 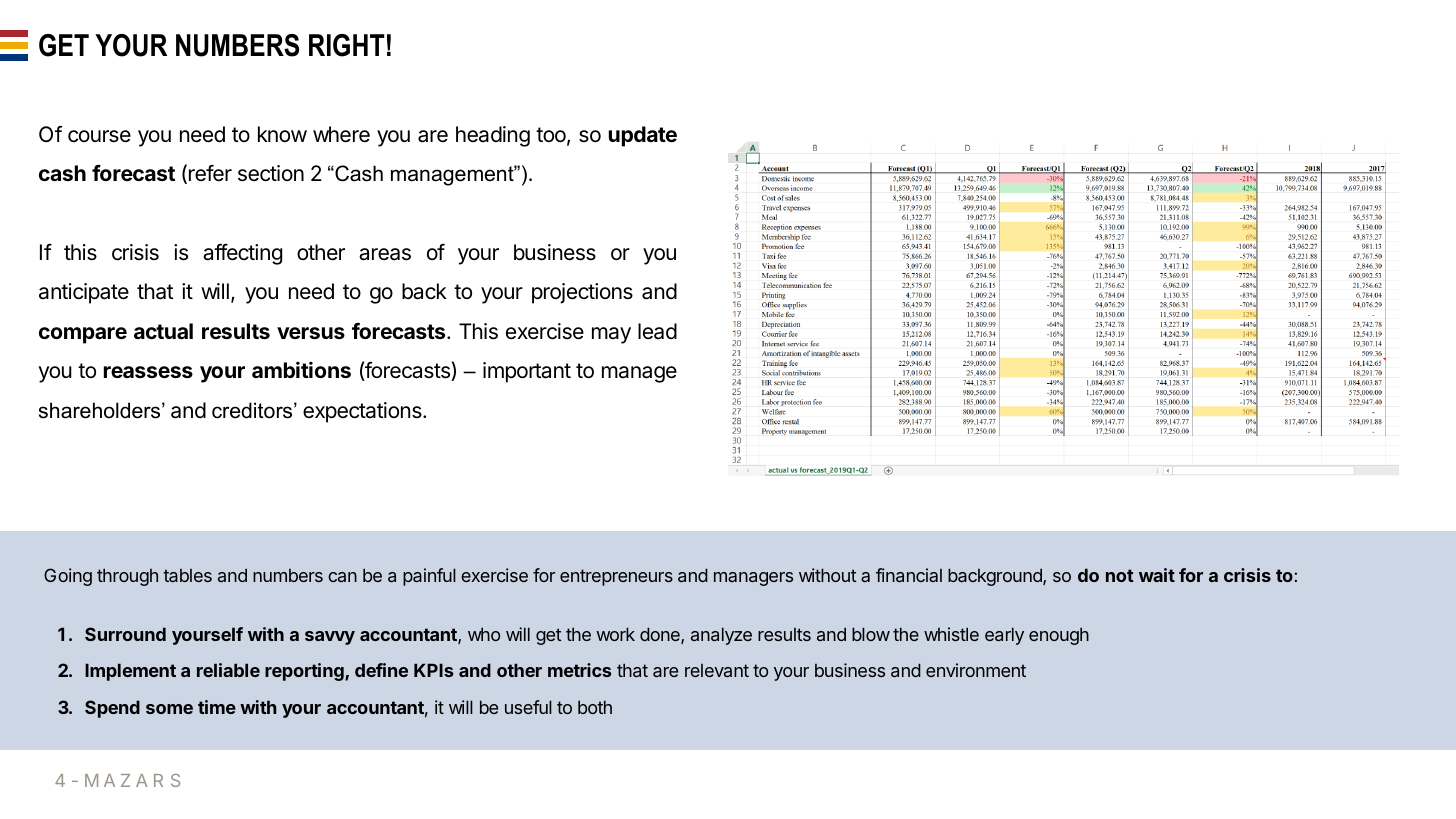 What do you see at coordinates (595, 707) in the screenshot?
I see `both` at bounding box center [595, 707].
